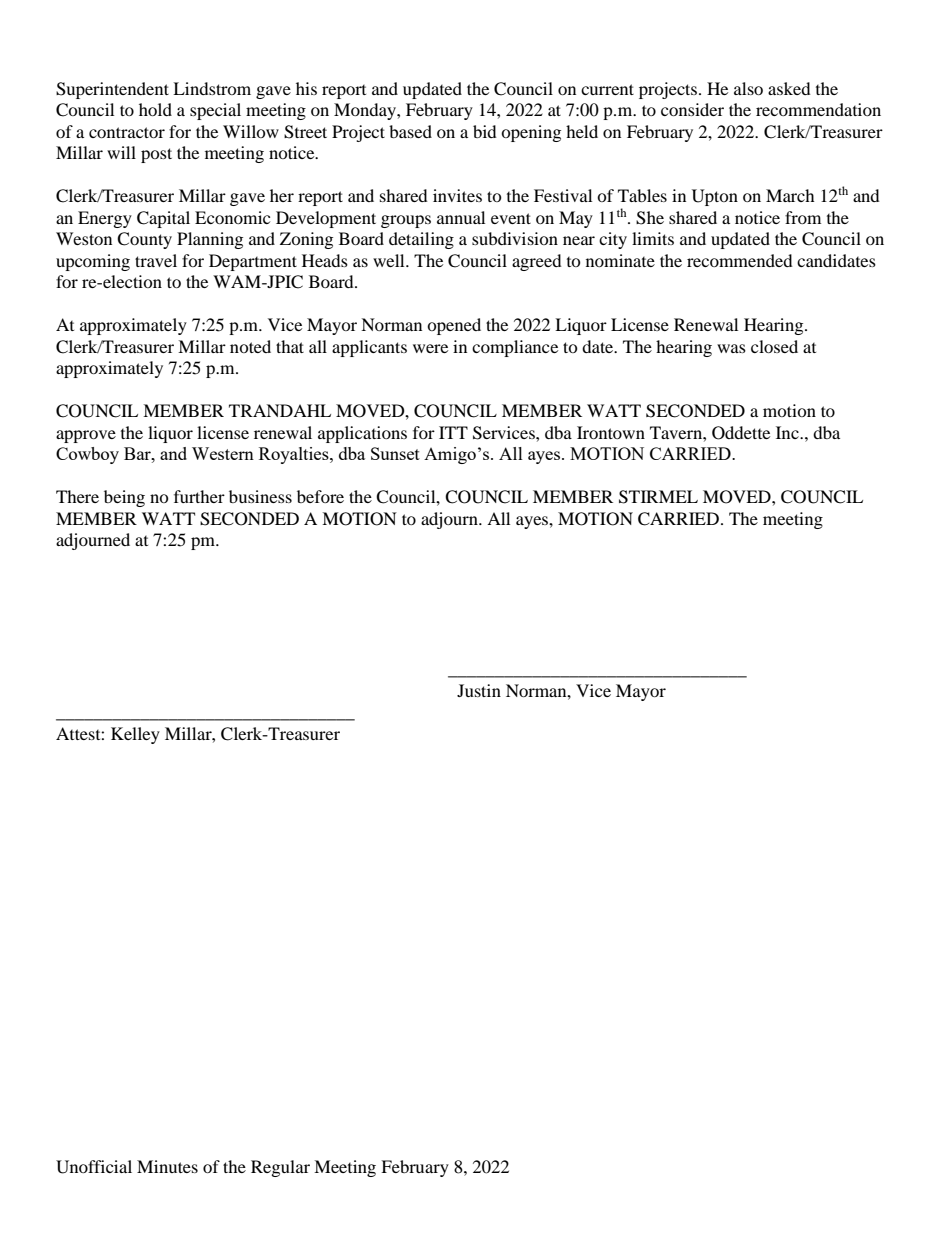 Image resolution: width=952 pixels, height=1233 pixels. Describe the element at coordinates (250, 346) in the screenshot. I see `noted` at that location.
